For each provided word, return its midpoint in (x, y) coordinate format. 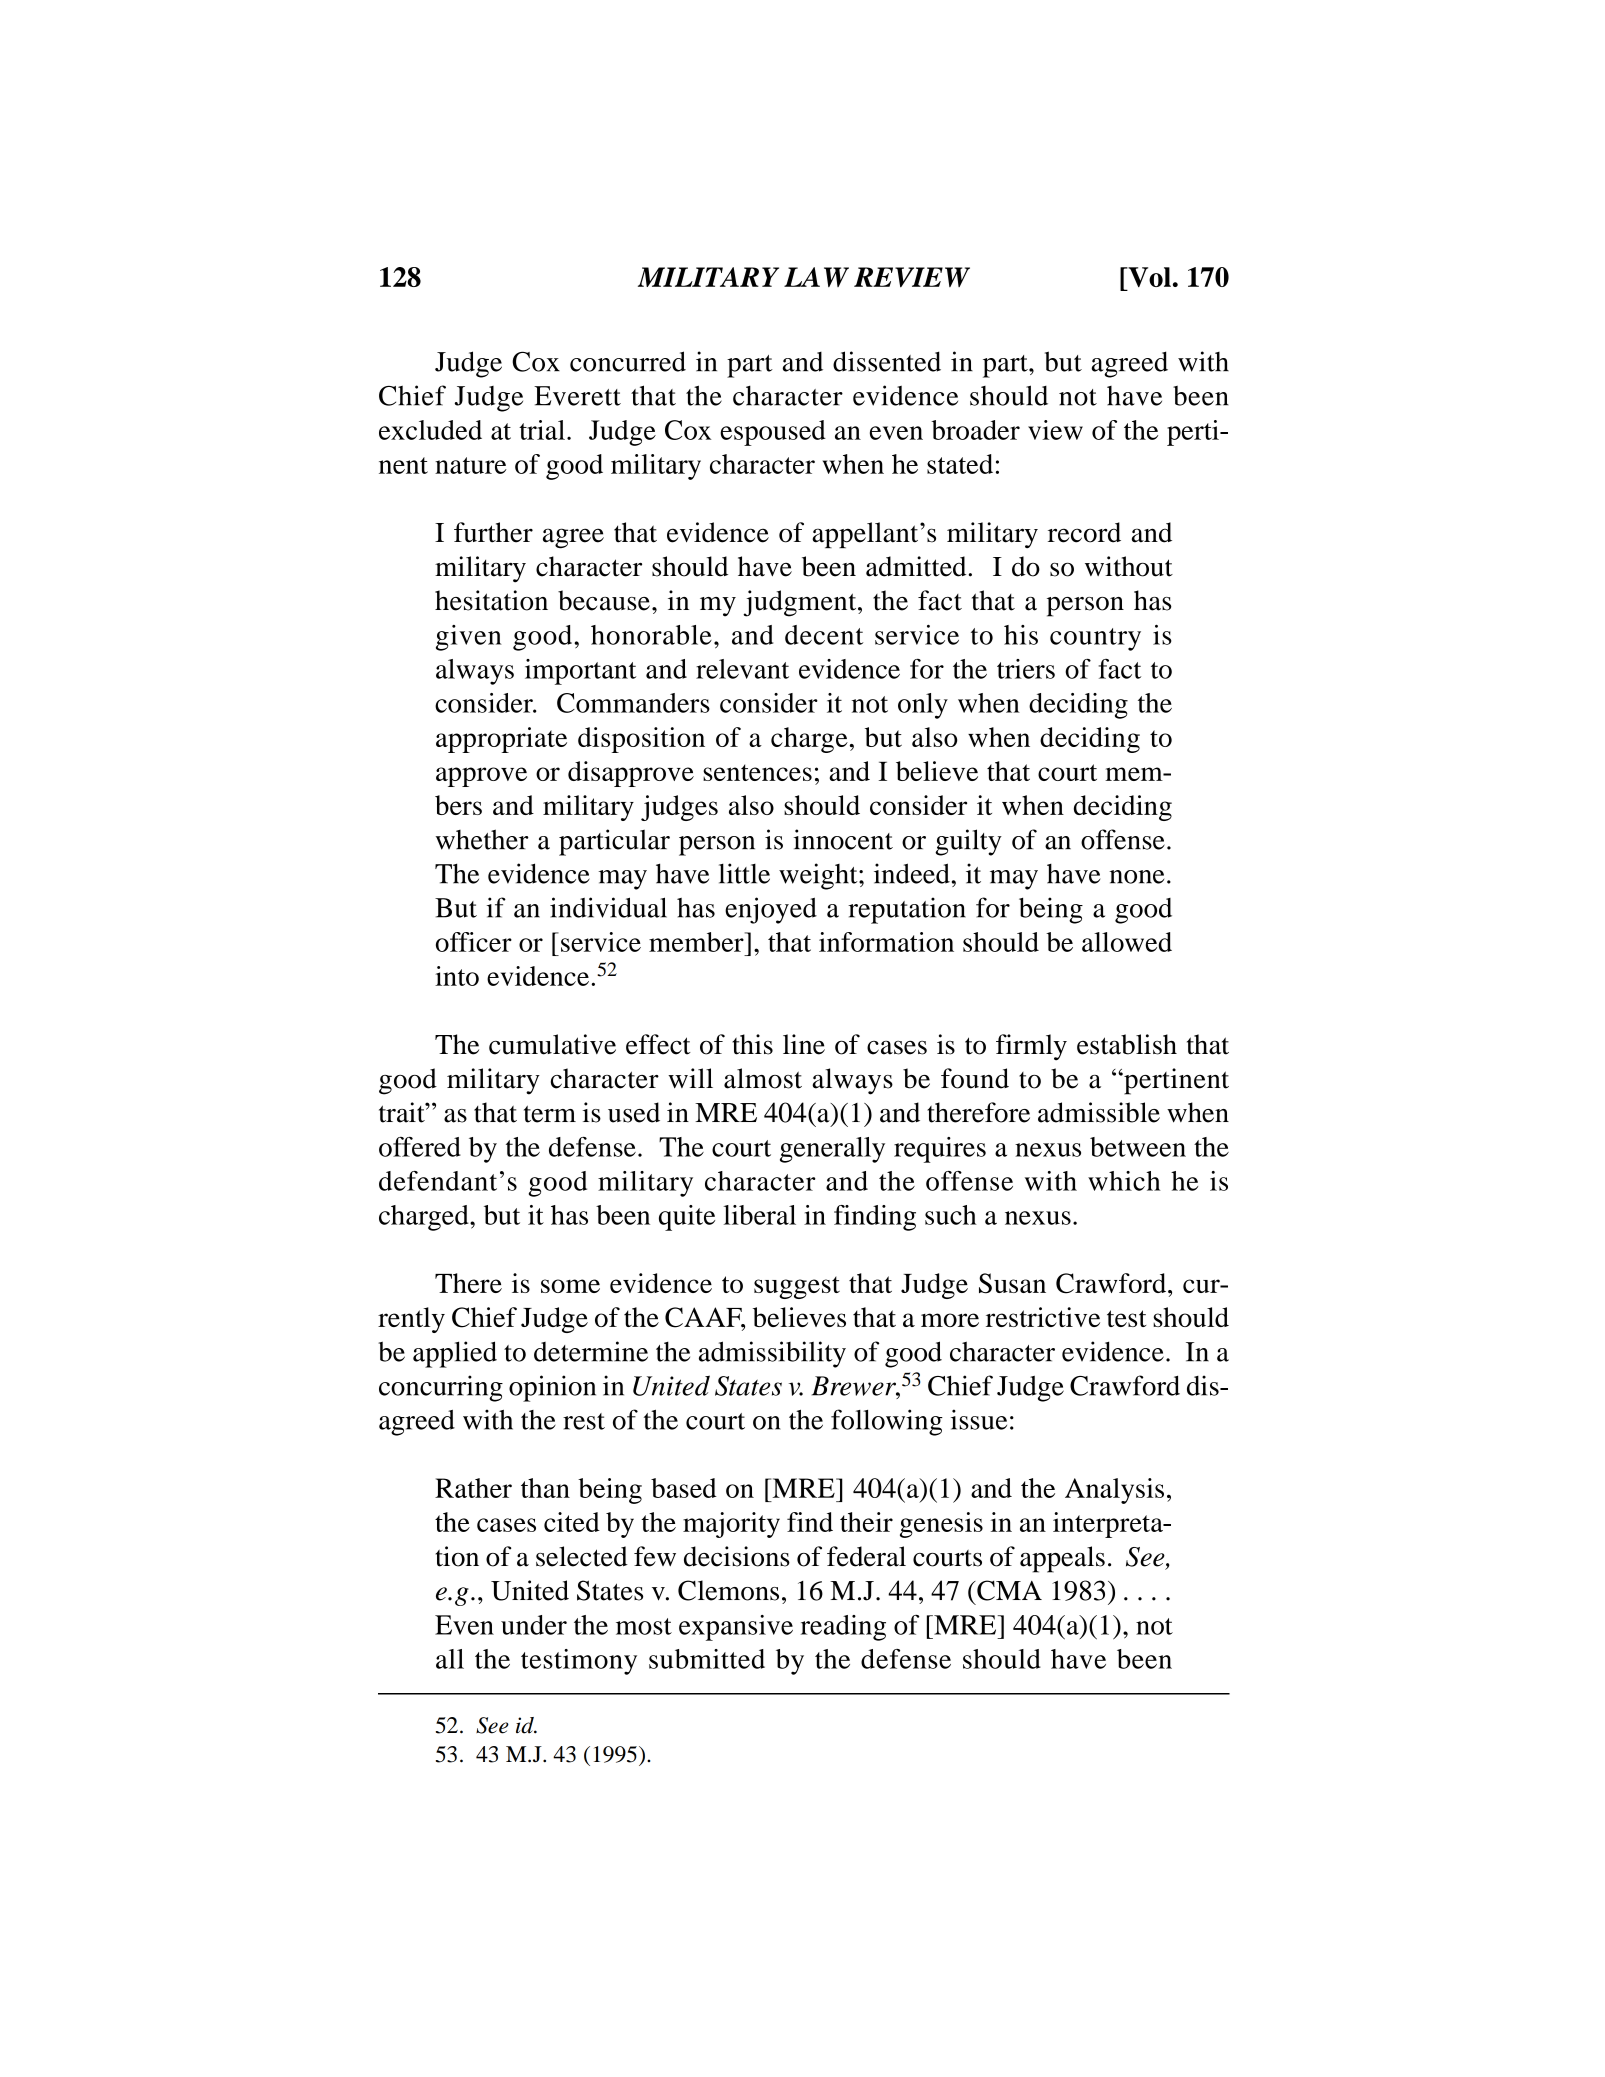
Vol (1148, 278)
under (534, 1625)
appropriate (501, 740)
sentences (757, 772)
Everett (577, 396)
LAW (816, 277)
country (1095, 639)
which (1124, 1181)
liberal (760, 1215)
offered (420, 1147)
